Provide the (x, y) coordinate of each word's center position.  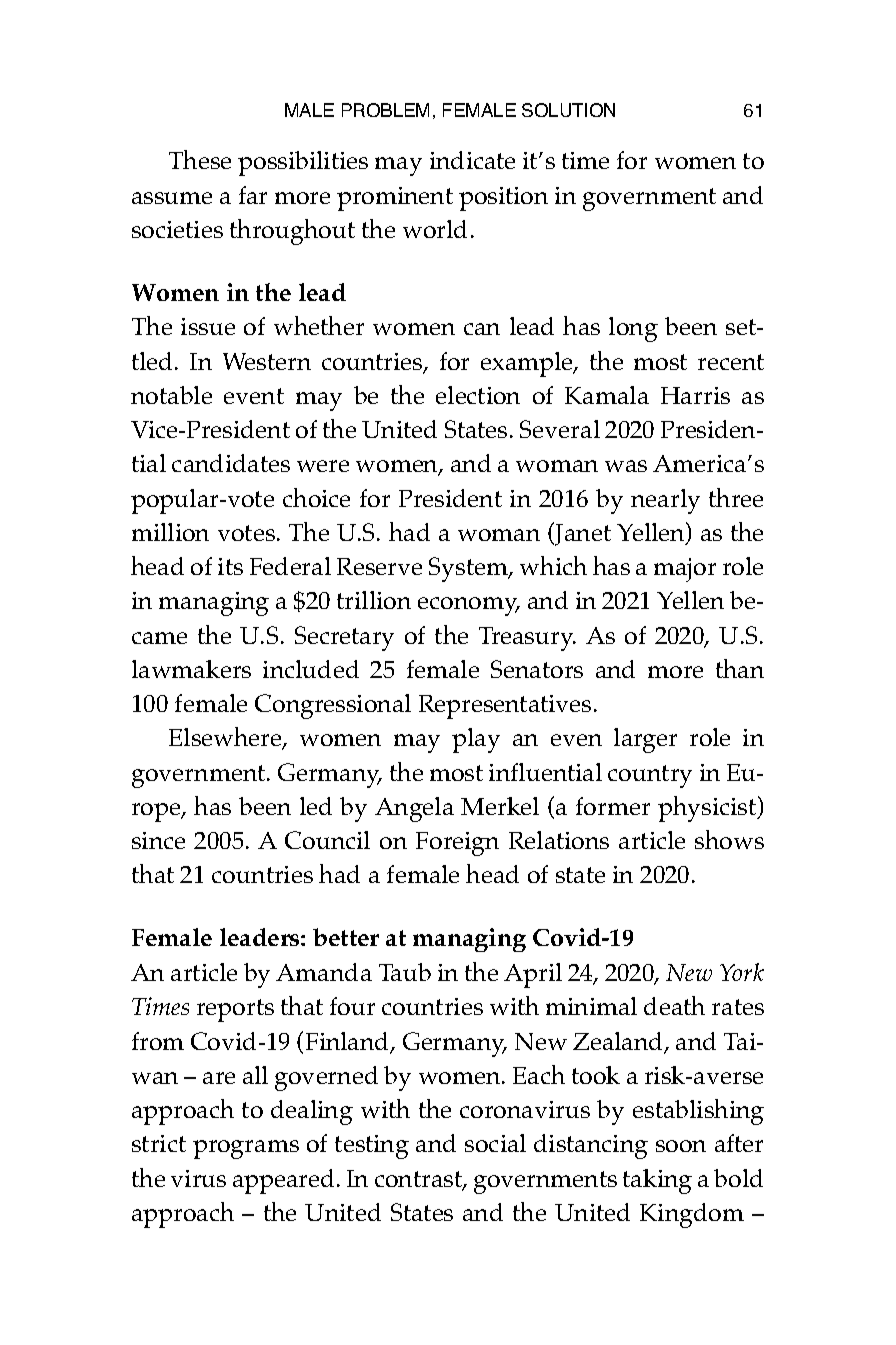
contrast (419, 1180)
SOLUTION (568, 110)
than (740, 668)
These (200, 159)
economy (469, 606)
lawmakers (191, 669)
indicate (472, 160)
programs (246, 1149)
